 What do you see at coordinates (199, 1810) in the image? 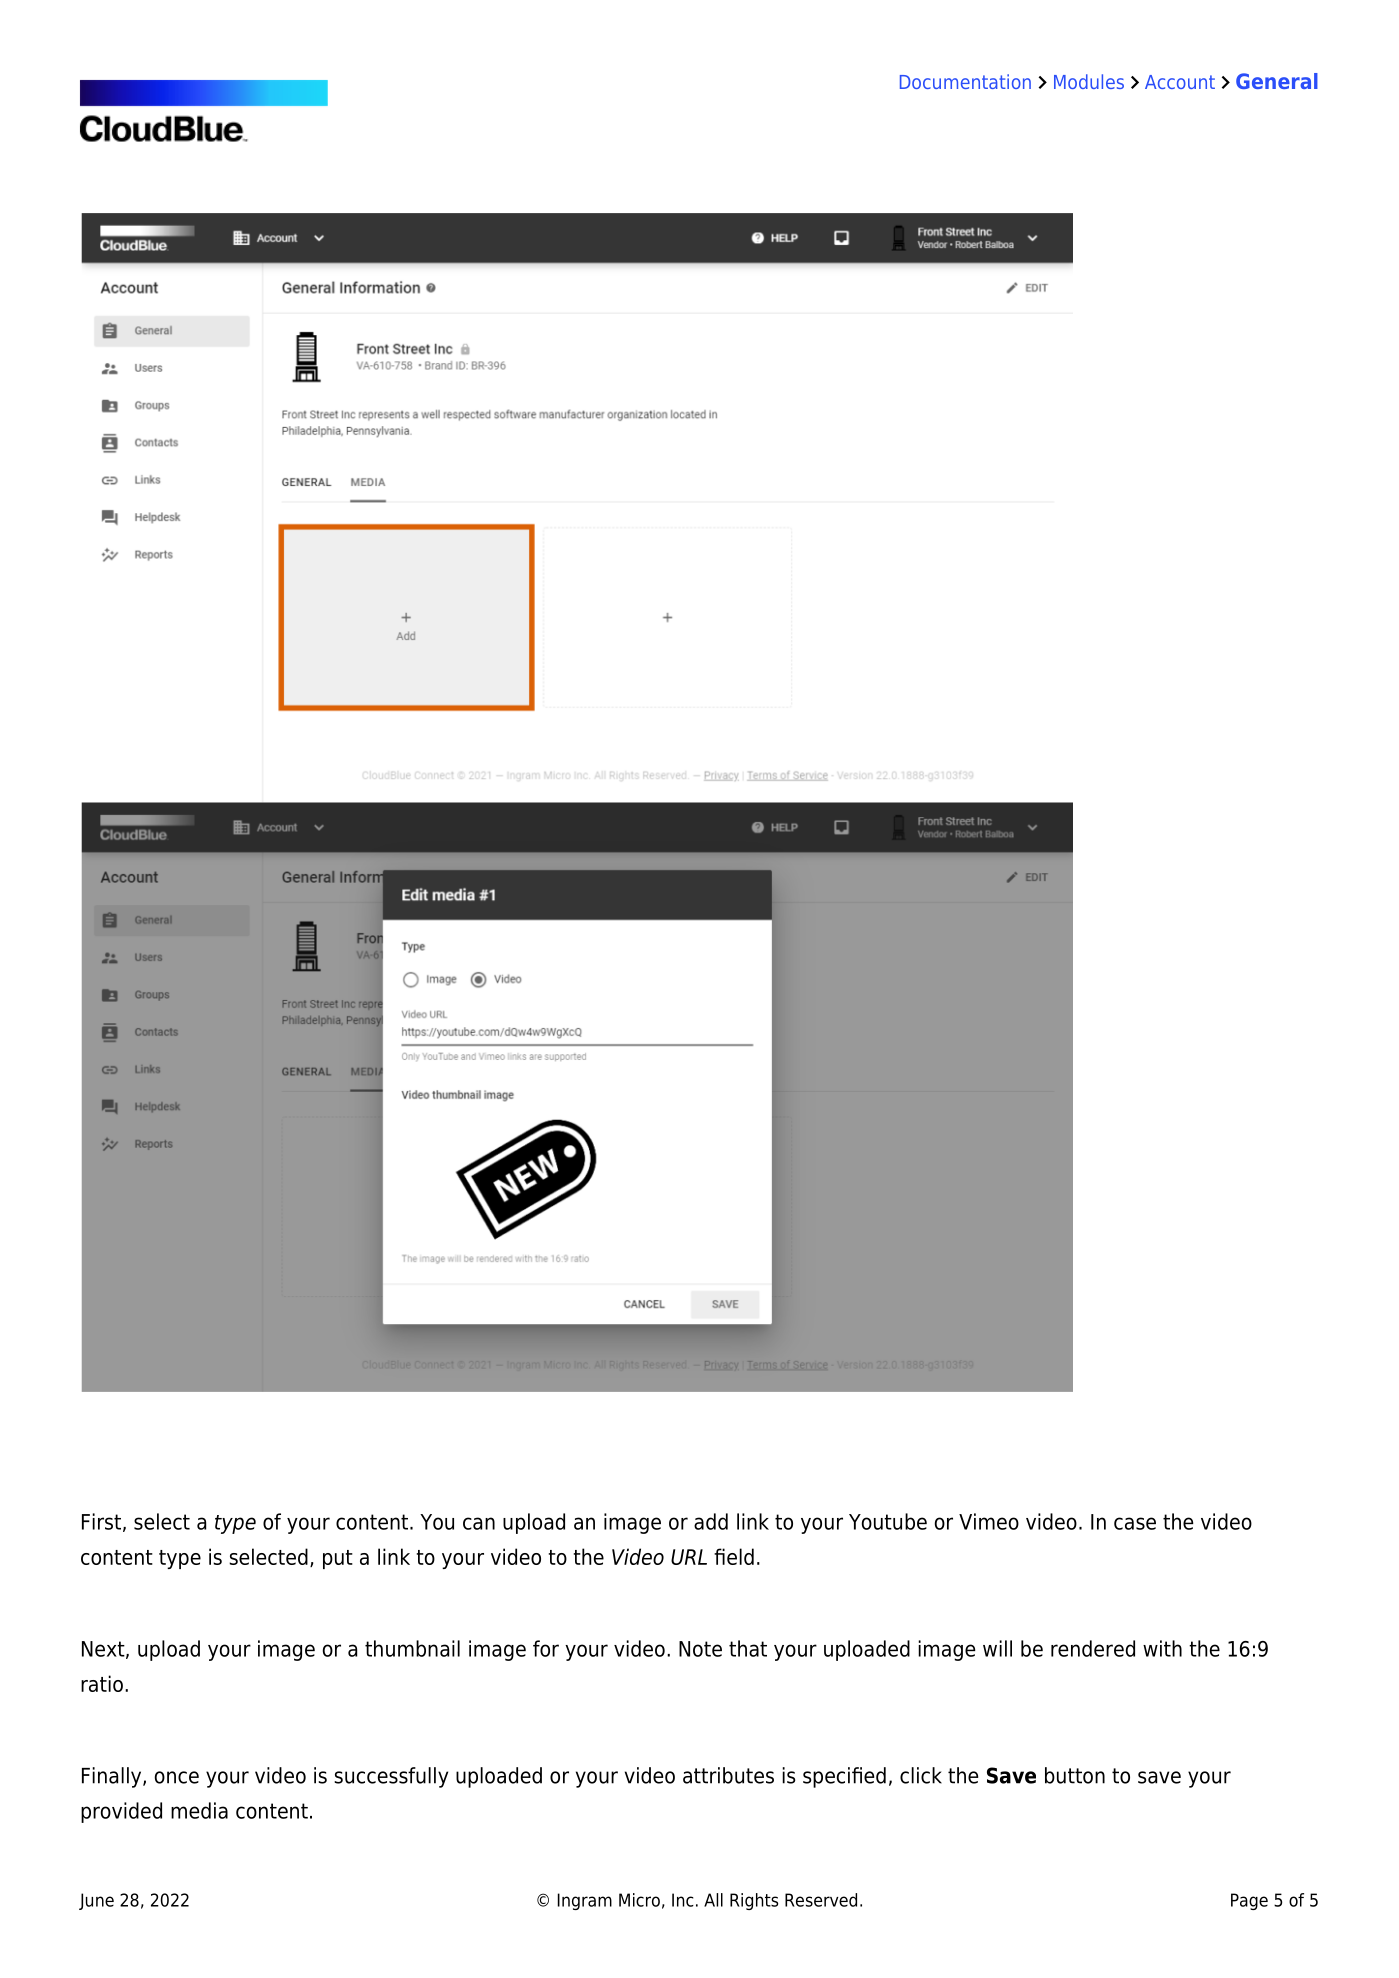
I see `media` at bounding box center [199, 1810].
